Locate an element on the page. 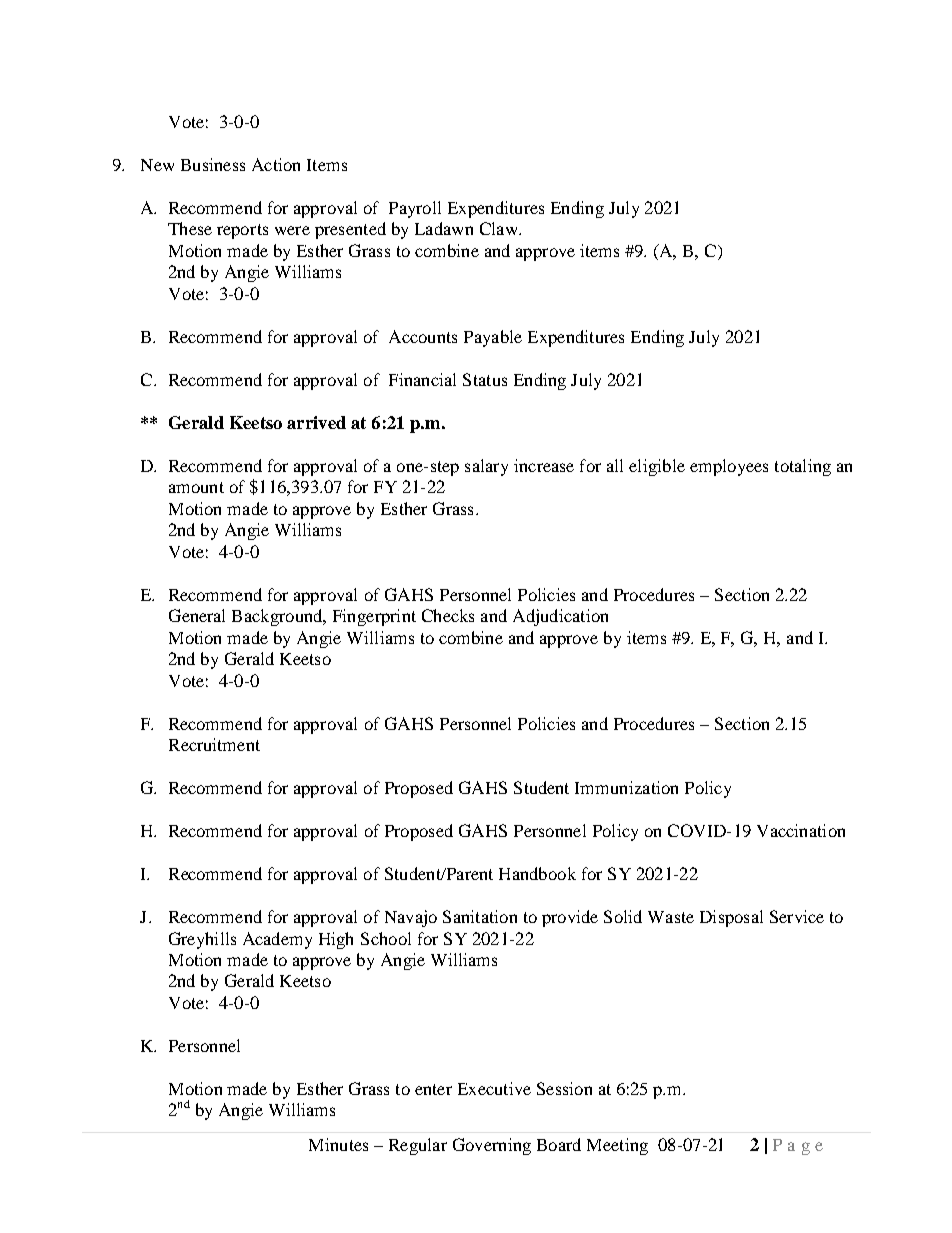 This page has width=952, height=1233. Claw is located at coordinates (500, 228).
